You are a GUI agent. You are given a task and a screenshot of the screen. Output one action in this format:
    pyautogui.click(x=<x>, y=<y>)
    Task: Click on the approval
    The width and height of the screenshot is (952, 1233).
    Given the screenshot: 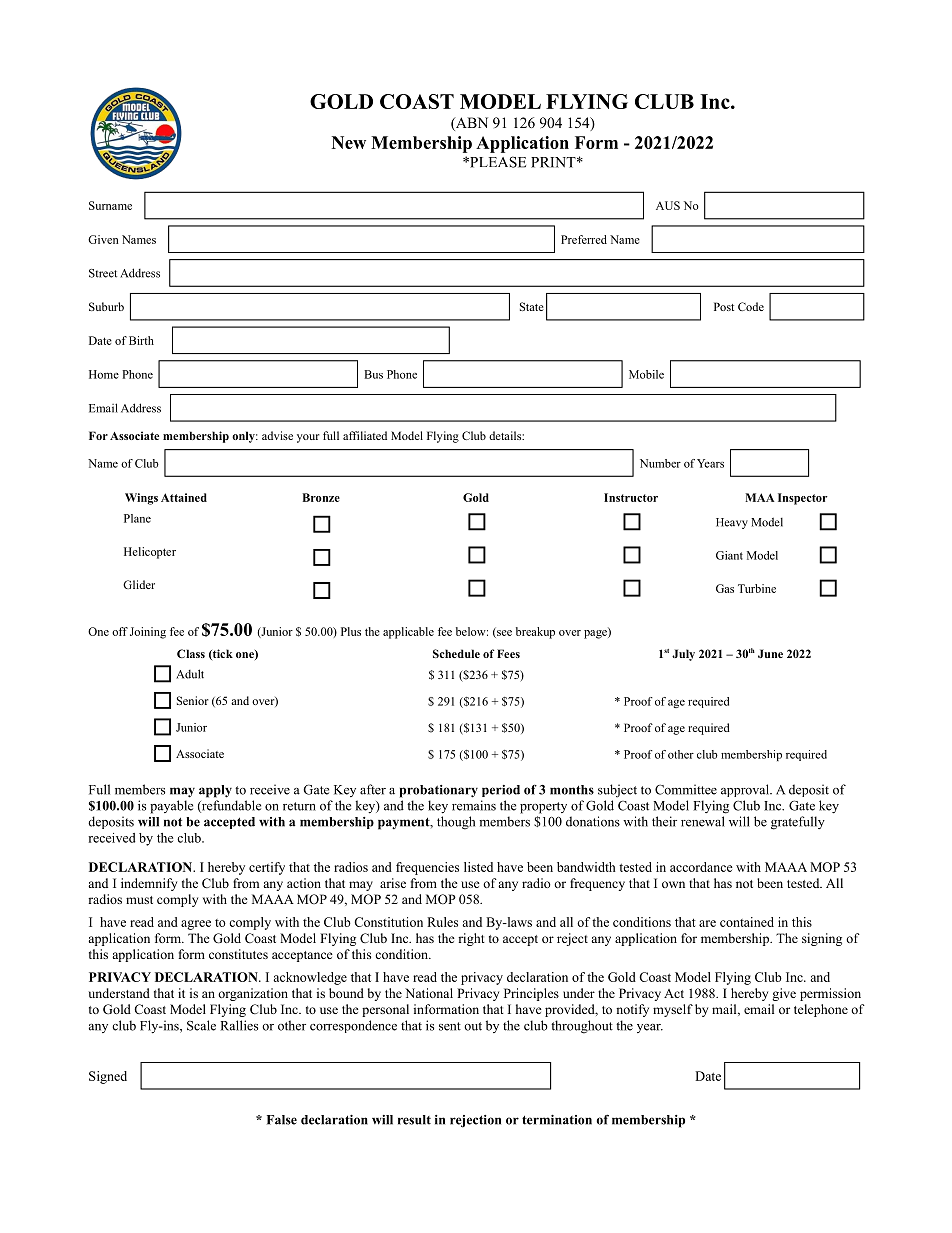 What is the action you would take?
    pyautogui.click(x=746, y=790)
